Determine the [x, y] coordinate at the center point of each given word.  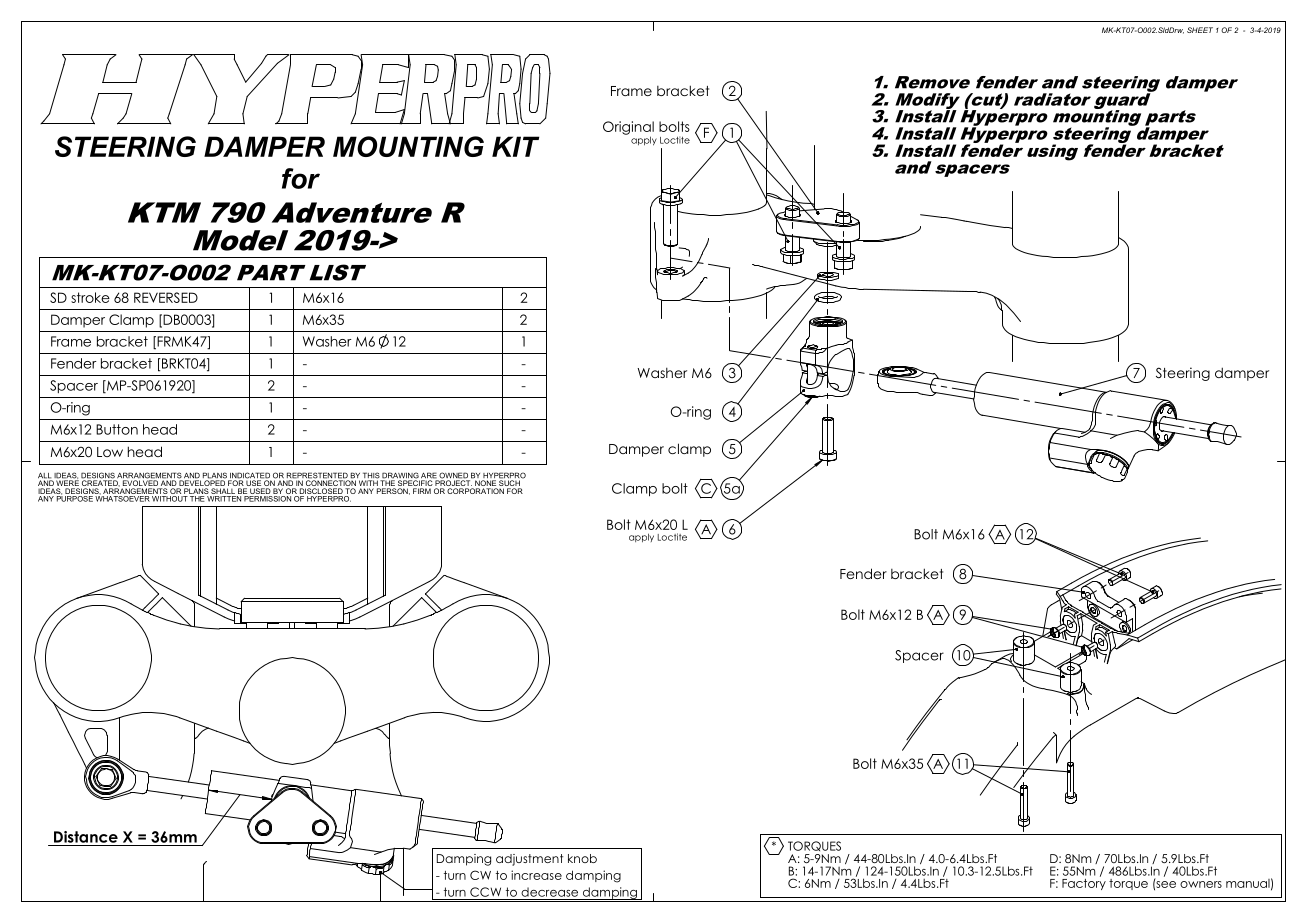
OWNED [454, 476]
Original [628, 129]
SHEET [1200, 30]
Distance [86, 837]
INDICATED [249, 476]
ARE [429, 476]
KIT [515, 146]
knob [582, 858]
